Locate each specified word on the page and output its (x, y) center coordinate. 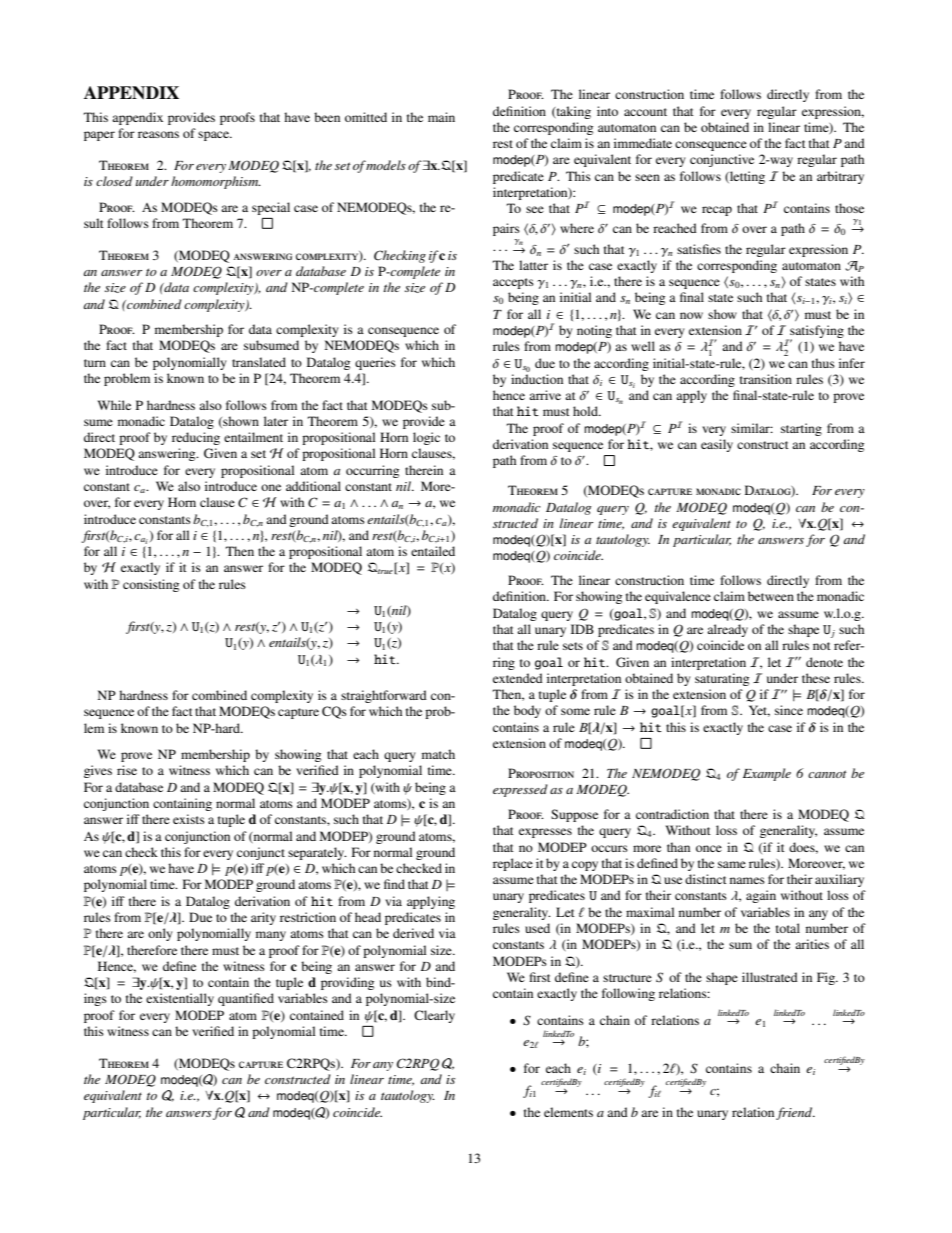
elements (568, 1112)
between (771, 596)
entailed (433, 551)
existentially (180, 999)
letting (746, 177)
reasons (158, 134)
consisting (151, 585)
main (441, 117)
